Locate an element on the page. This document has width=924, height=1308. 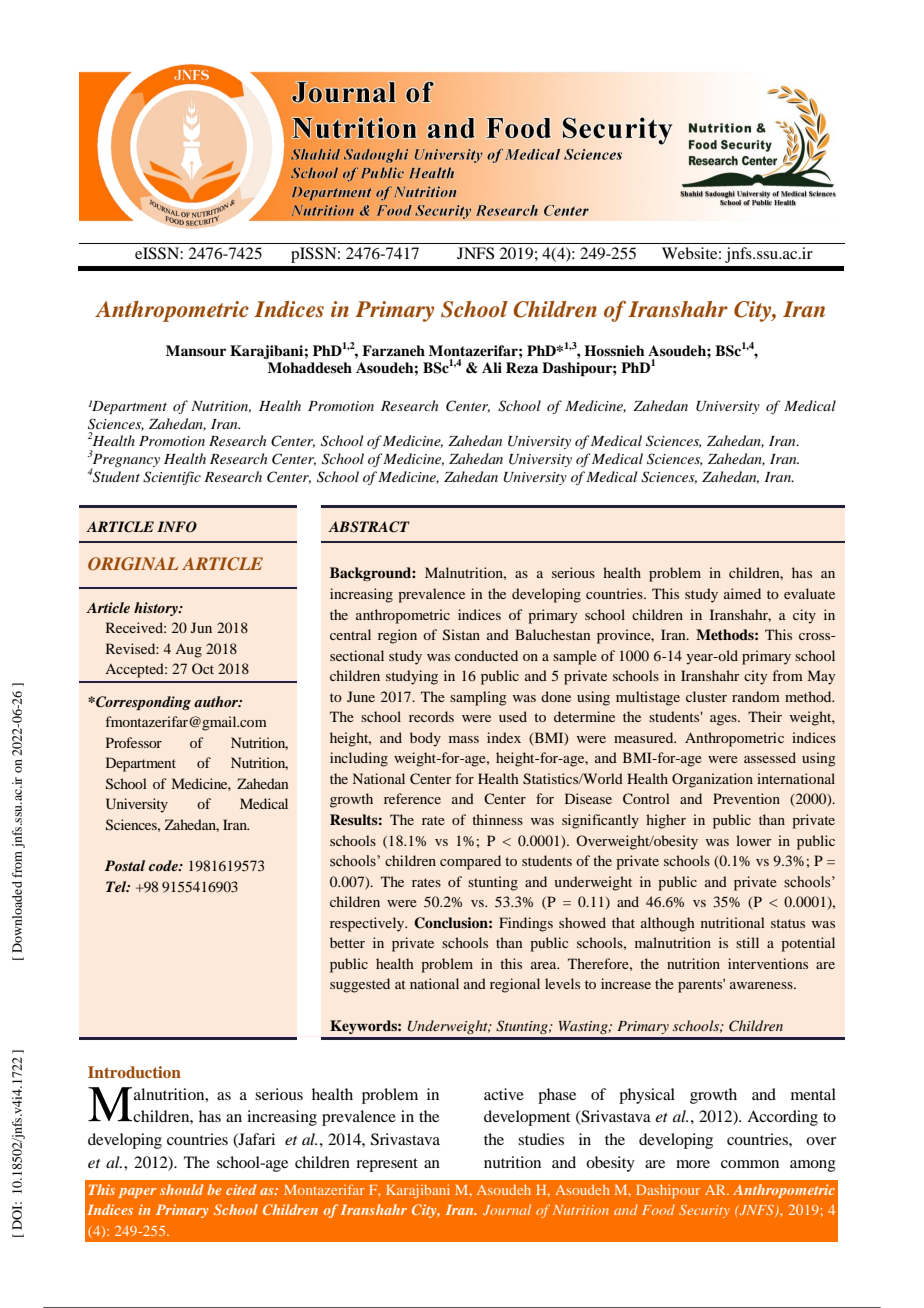
Reza is located at coordinates (522, 367).
